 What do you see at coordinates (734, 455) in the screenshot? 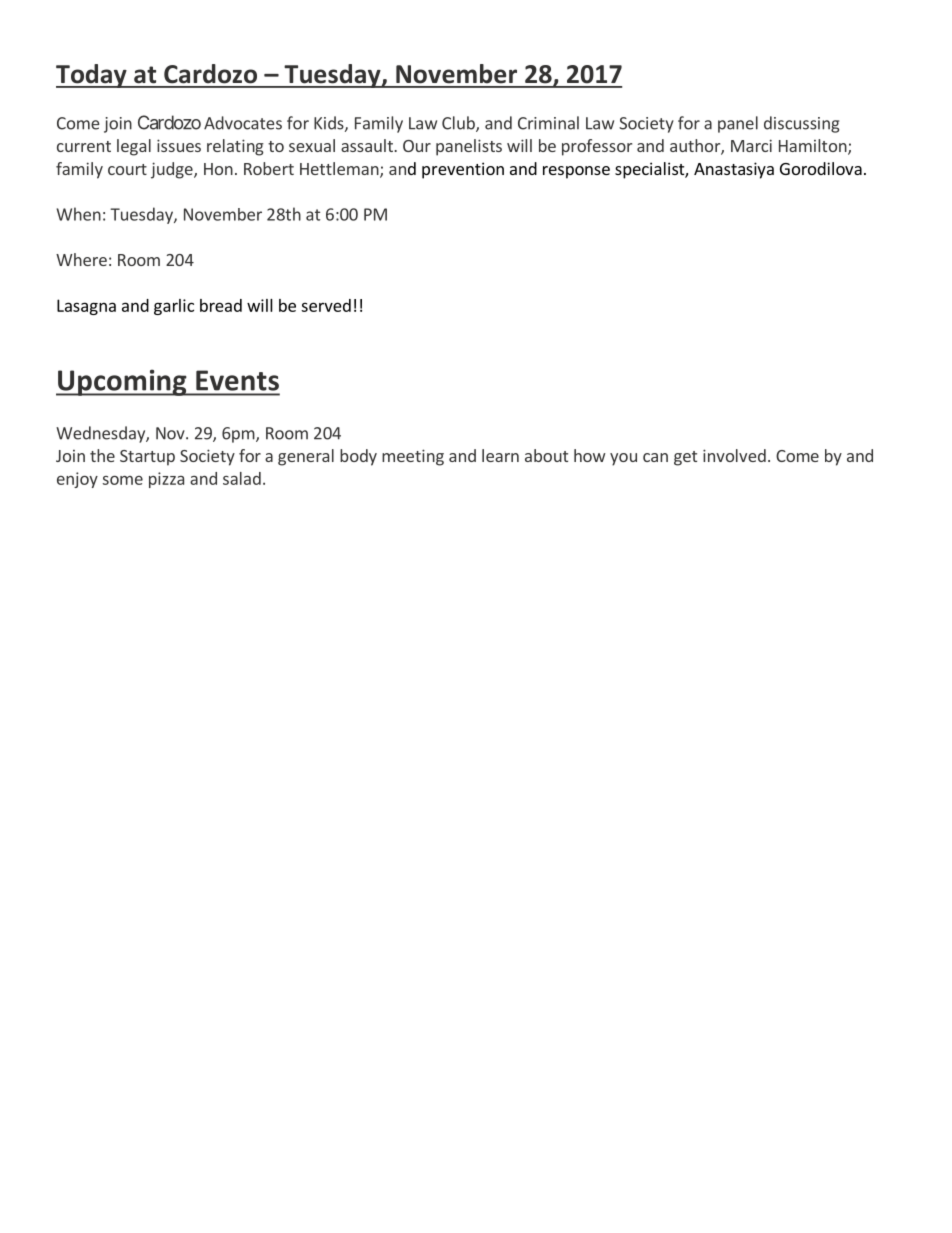
I see `involved` at bounding box center [734, 455].
